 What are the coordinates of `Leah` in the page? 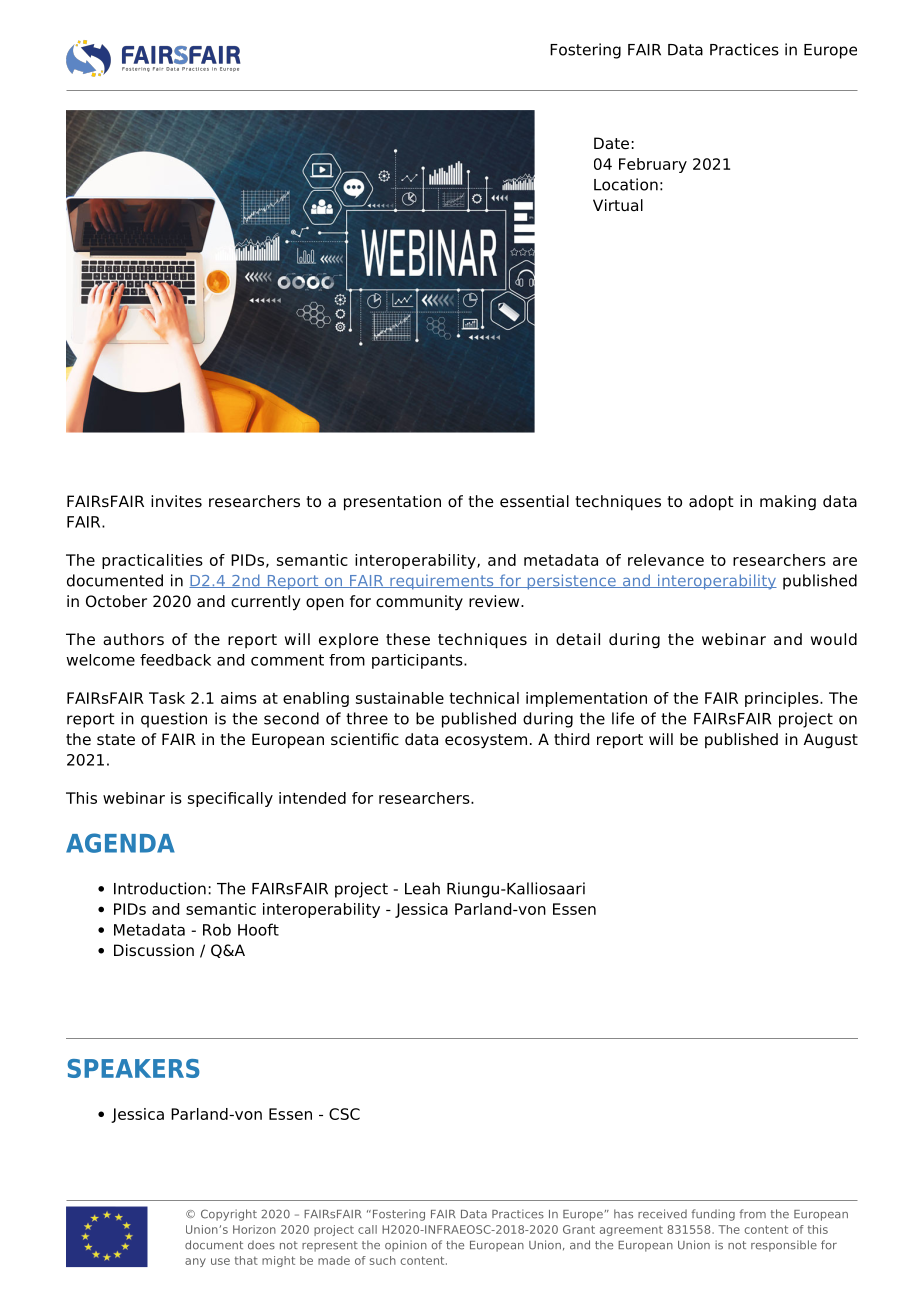 It's located at (422, 888).
